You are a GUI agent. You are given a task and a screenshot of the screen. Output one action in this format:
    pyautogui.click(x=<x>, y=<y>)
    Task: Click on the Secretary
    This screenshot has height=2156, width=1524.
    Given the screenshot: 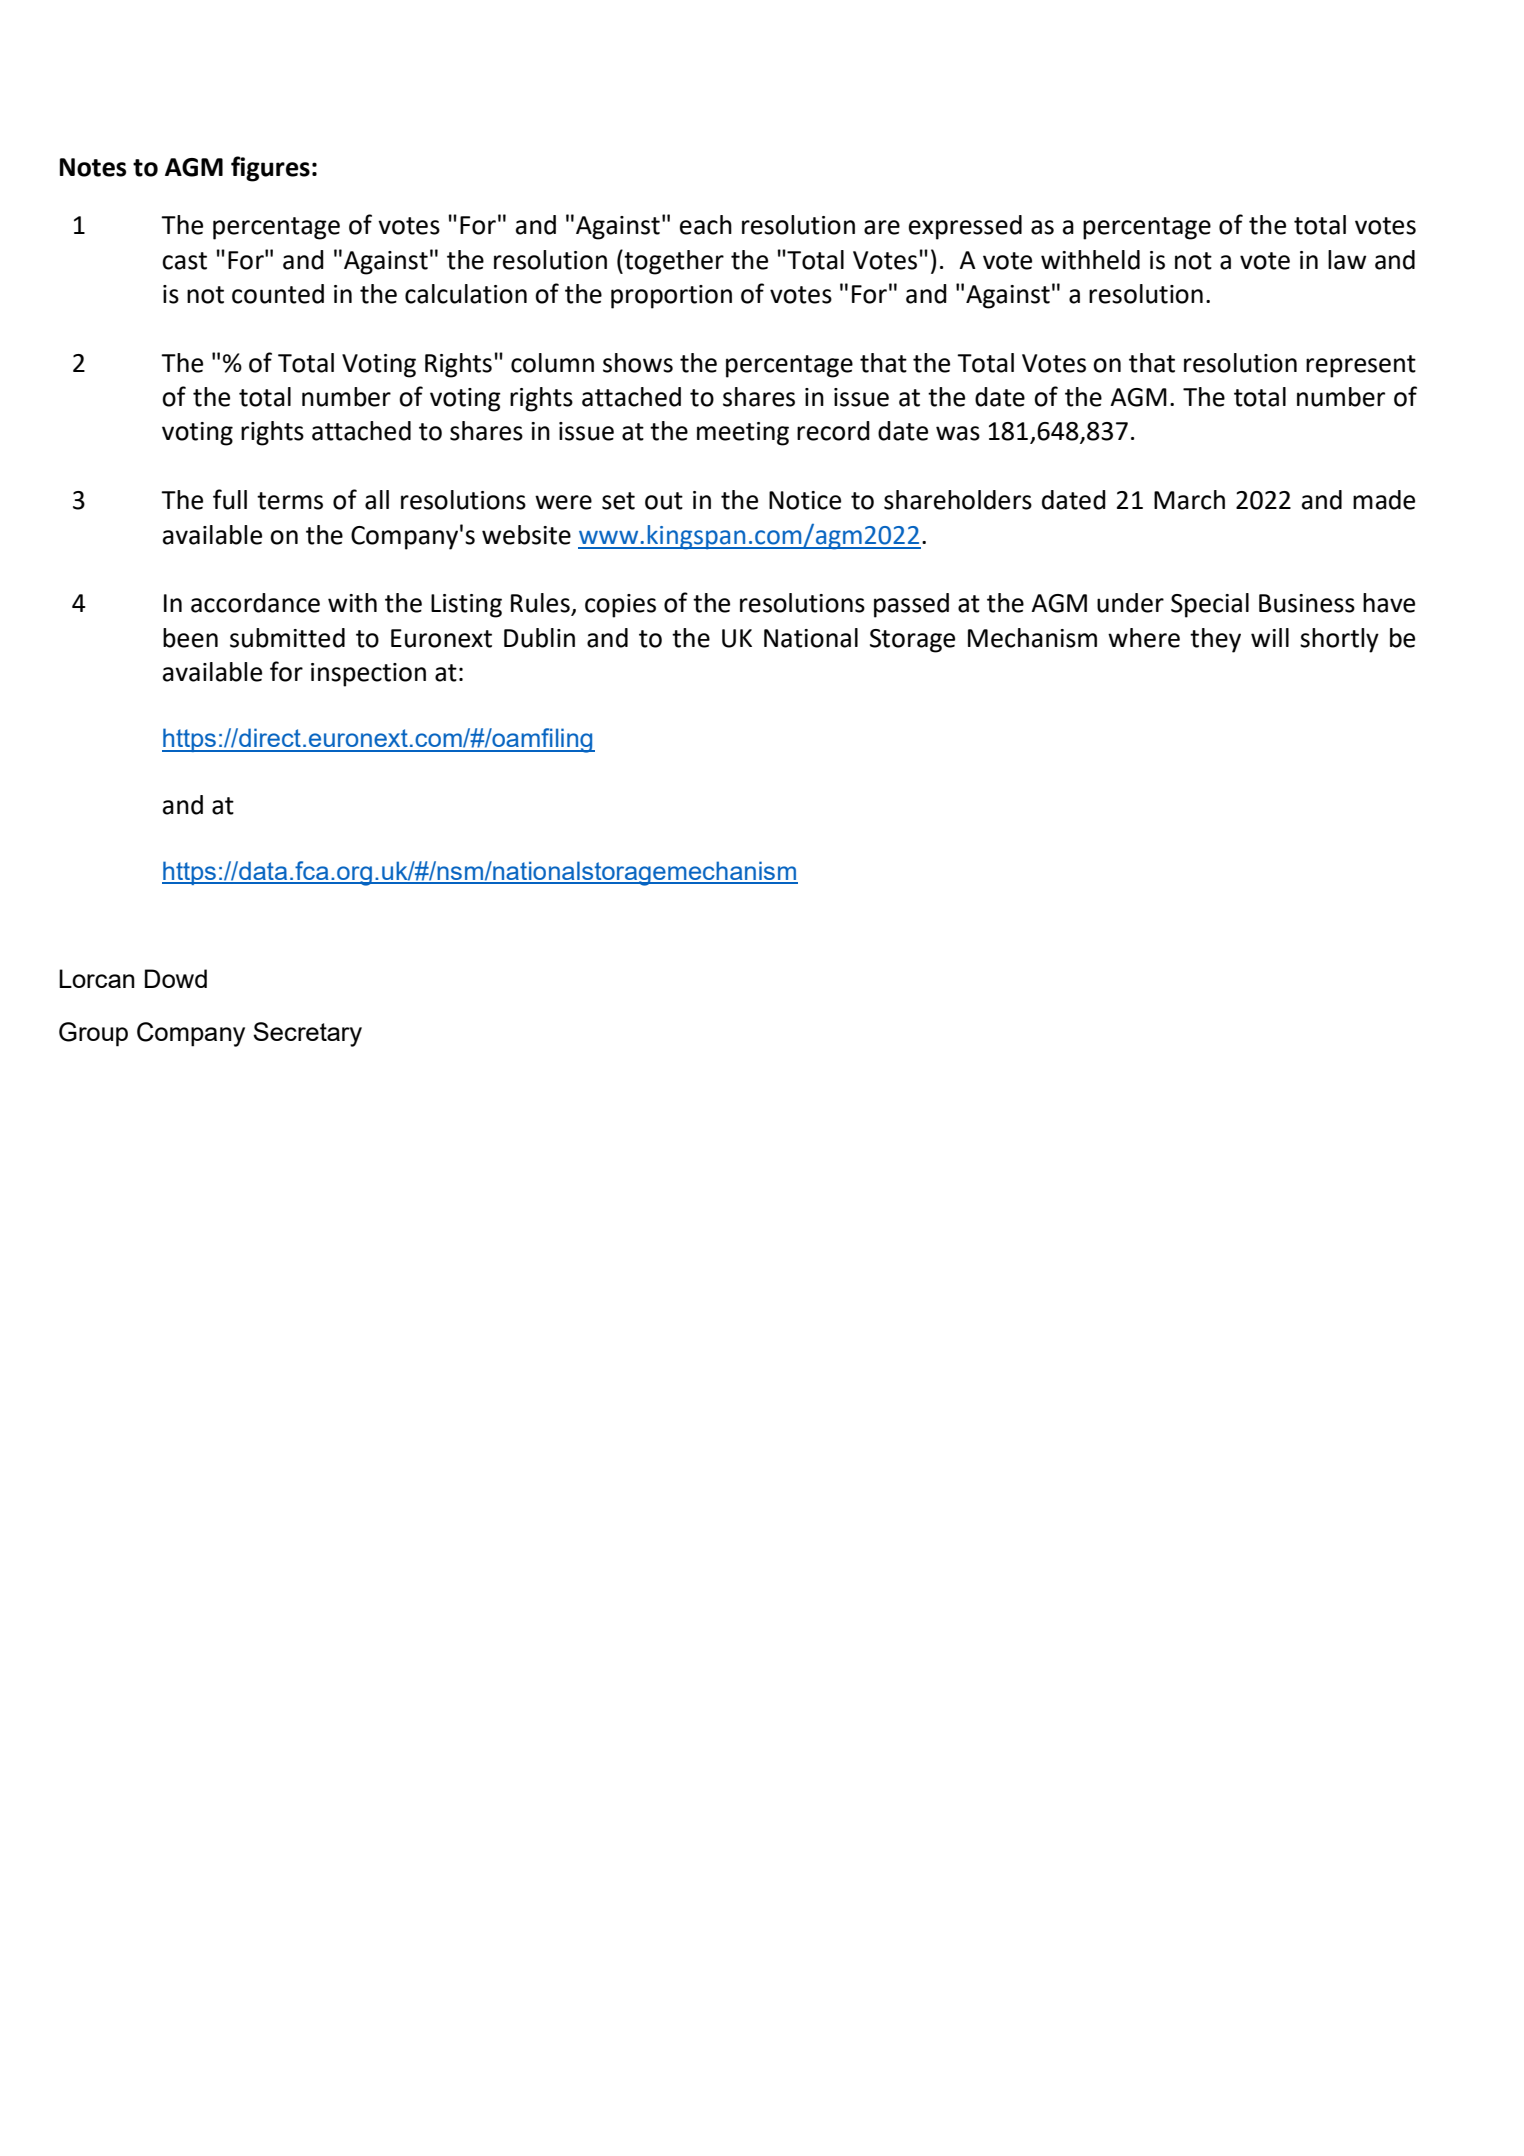 What is the action you would take?
    pyautogui.click(x=307, y=1034)
